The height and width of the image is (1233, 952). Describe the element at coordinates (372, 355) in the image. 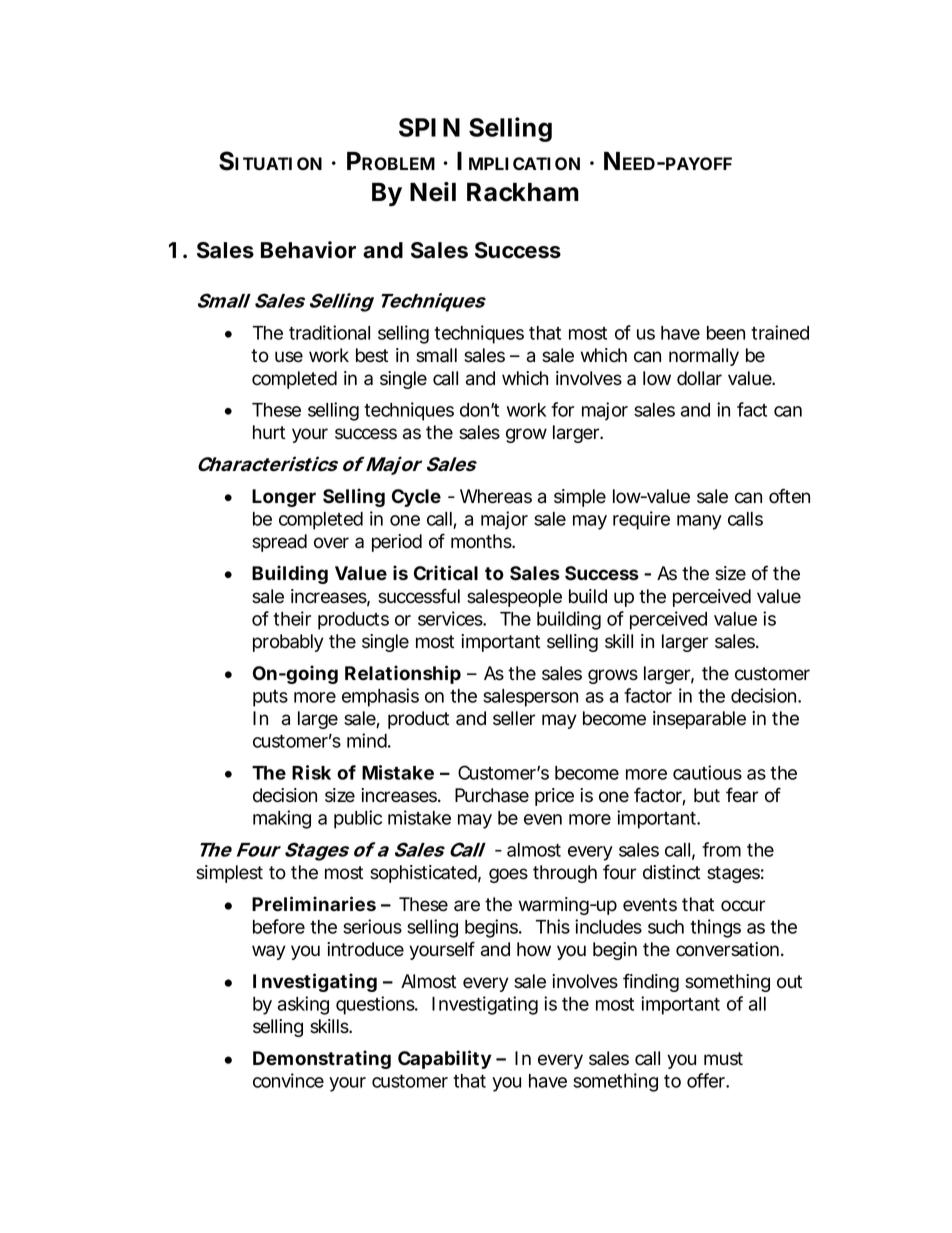

I see `best` at that location.
